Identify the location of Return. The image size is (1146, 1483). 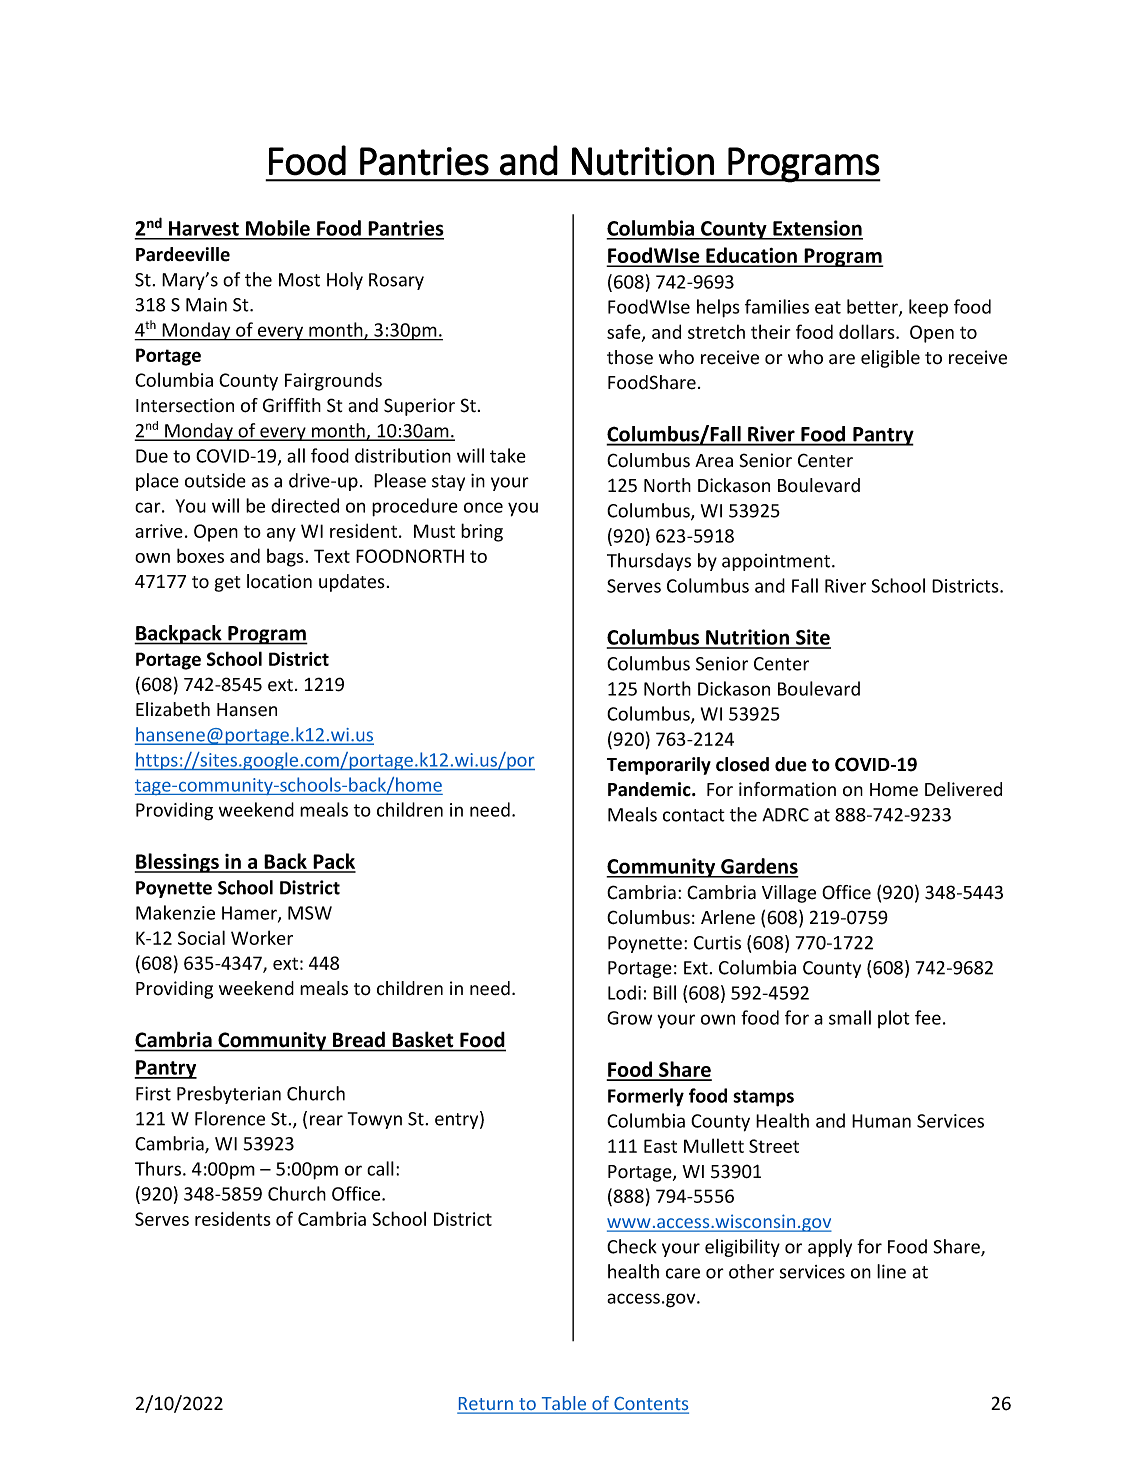
(486, 1405).
